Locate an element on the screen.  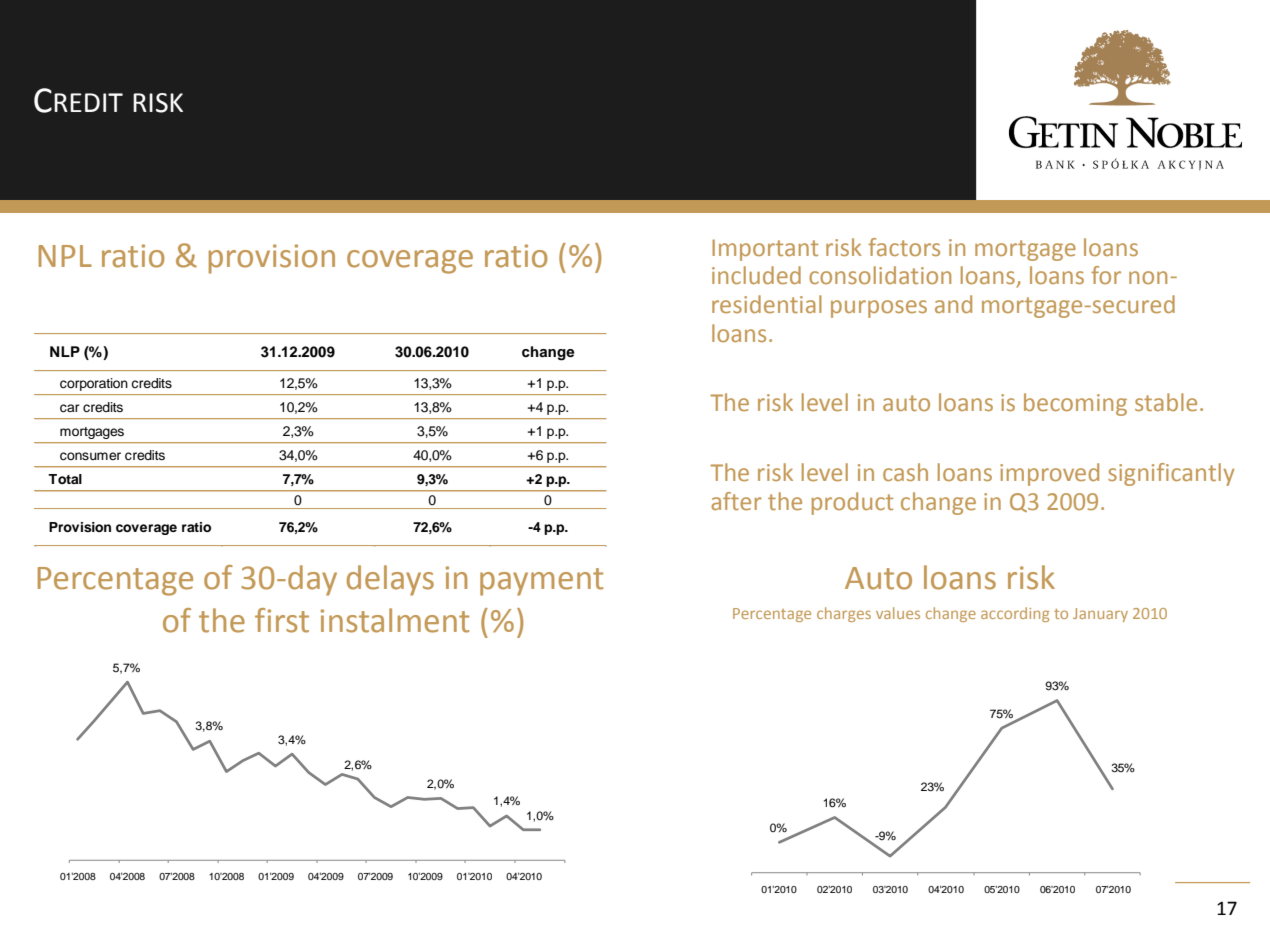
cash is located at coordinates (905, 472).
